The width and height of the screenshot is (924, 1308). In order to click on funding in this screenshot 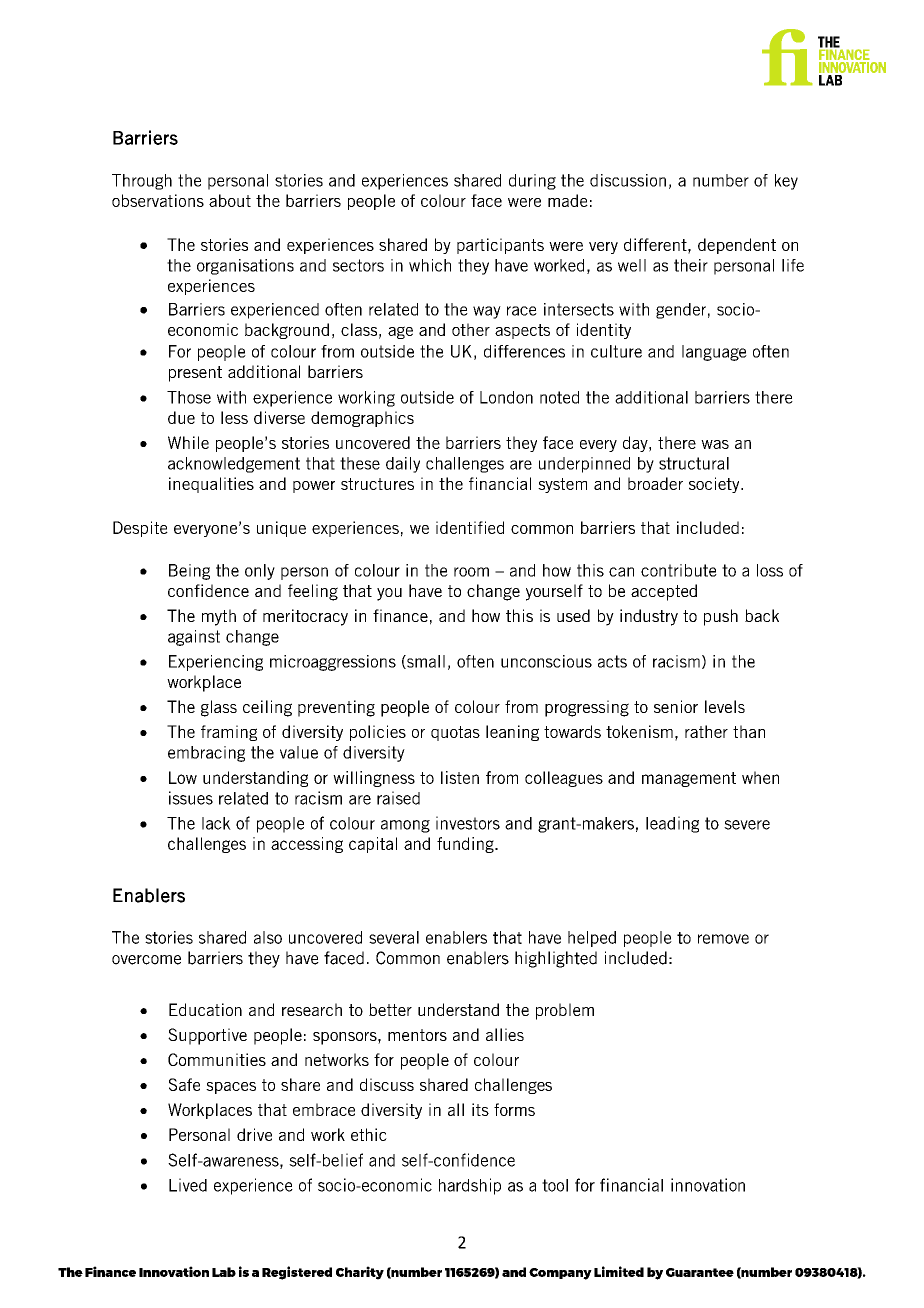, I will do `click(466, 845)`.
